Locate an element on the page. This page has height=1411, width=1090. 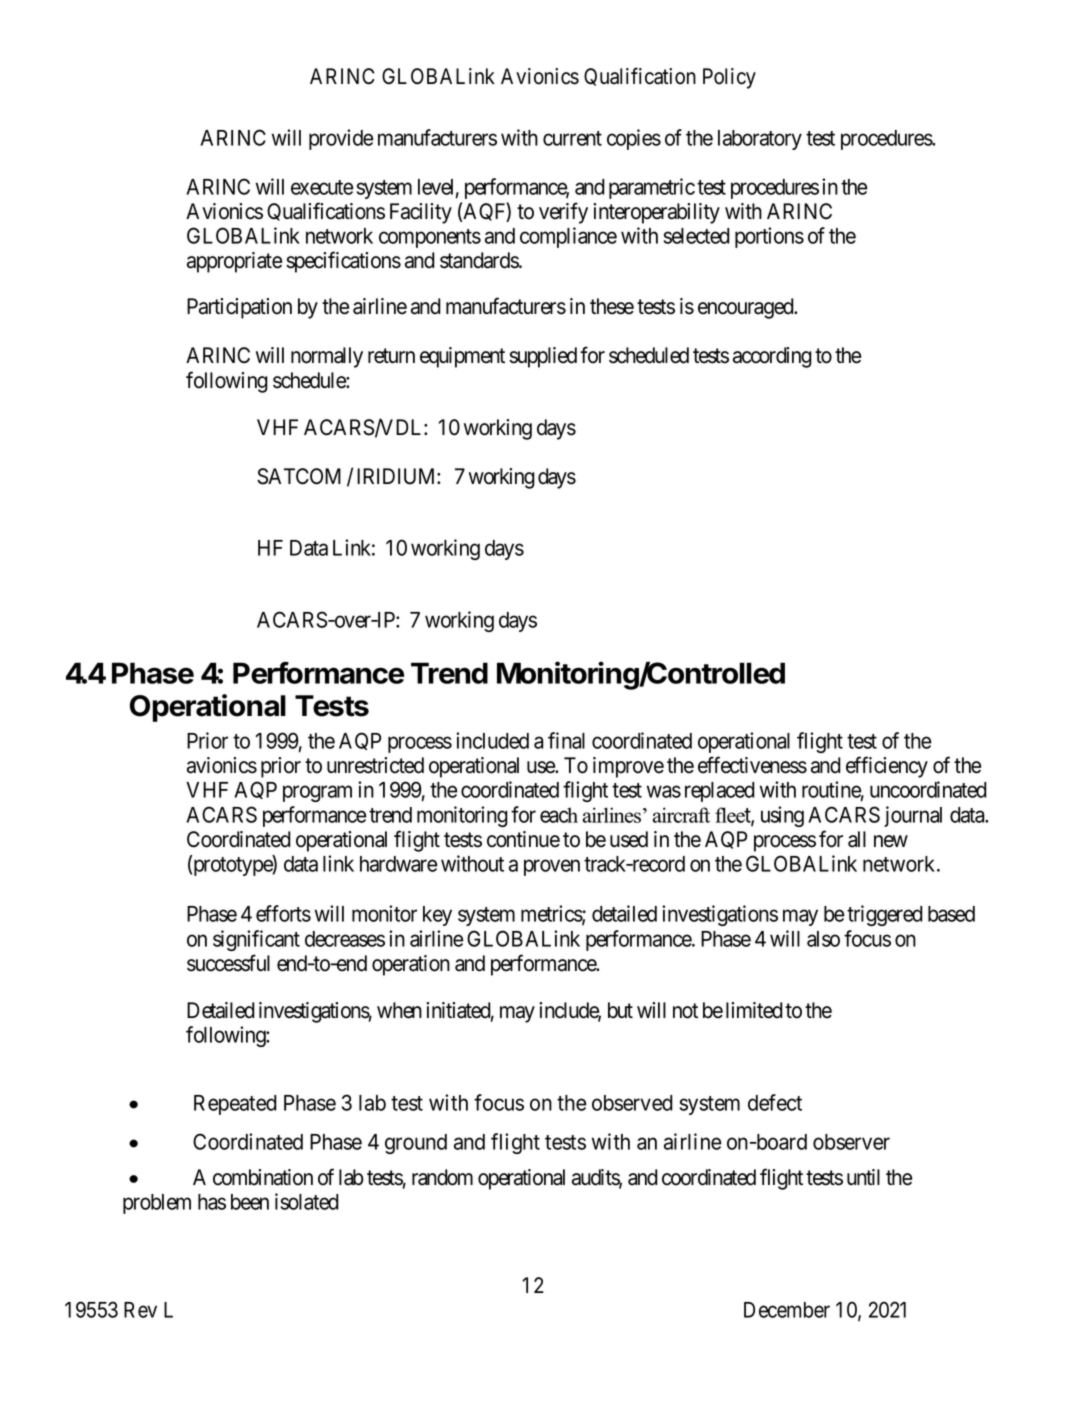
been is located at coordinates (250, 1202).
